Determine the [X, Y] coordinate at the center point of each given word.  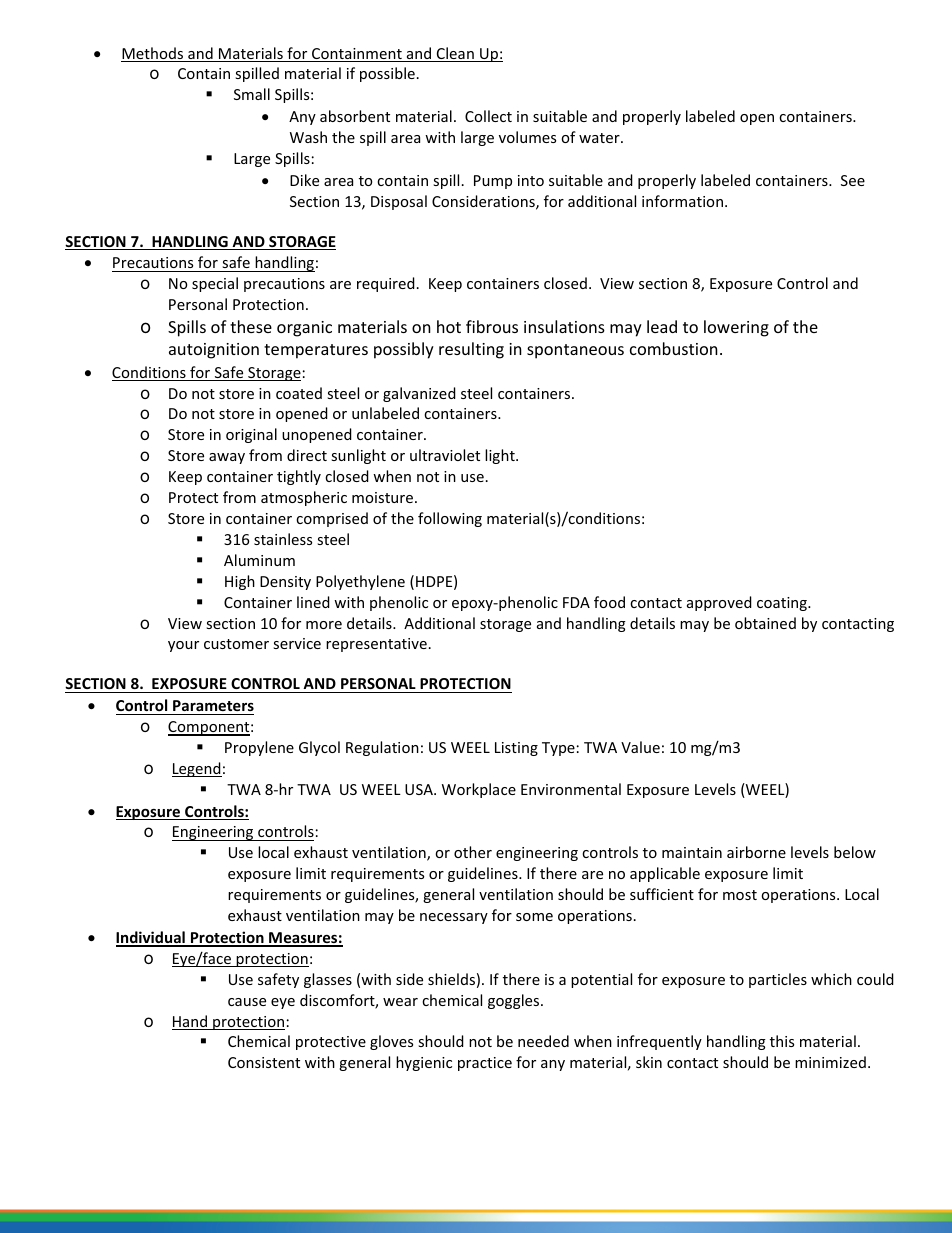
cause [247, 1002]
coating [783, 604]
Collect [488, 116]
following [450, 519]
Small [252, 94]
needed [543, 1041]
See [853, 180]
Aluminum [259, 560]
